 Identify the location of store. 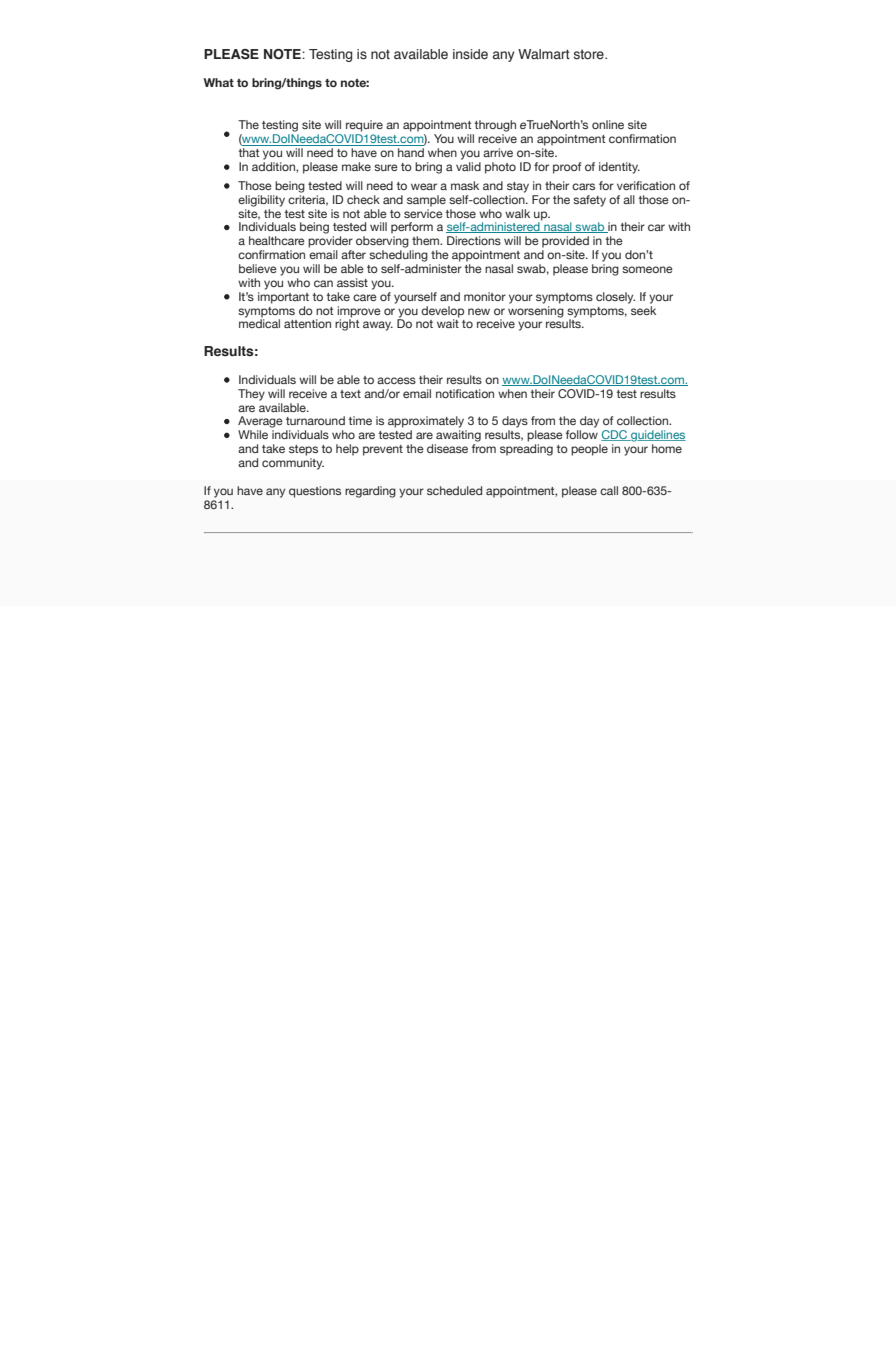
(590, 54).
